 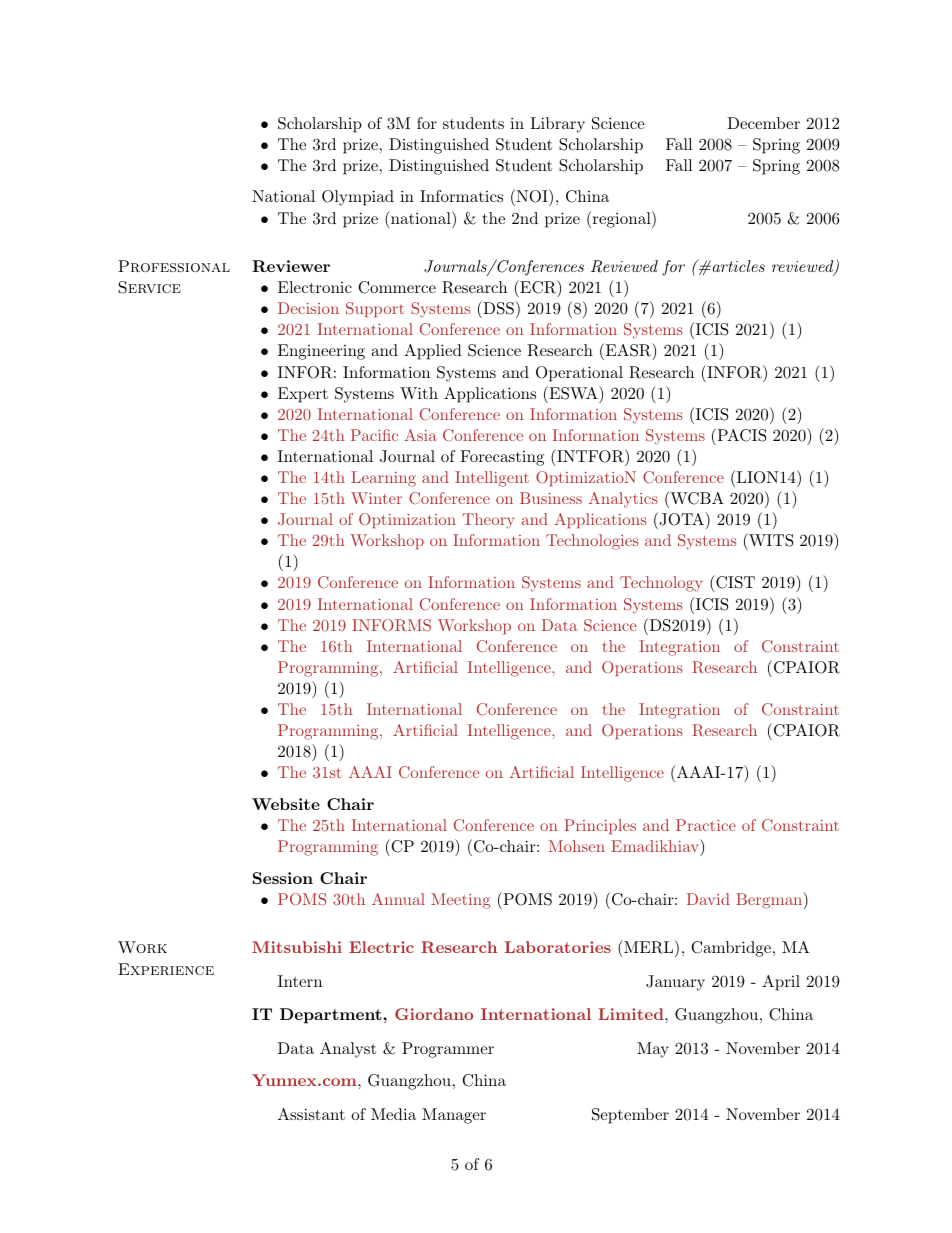 I want to click on Pacific, so click(x=374, y=435).
